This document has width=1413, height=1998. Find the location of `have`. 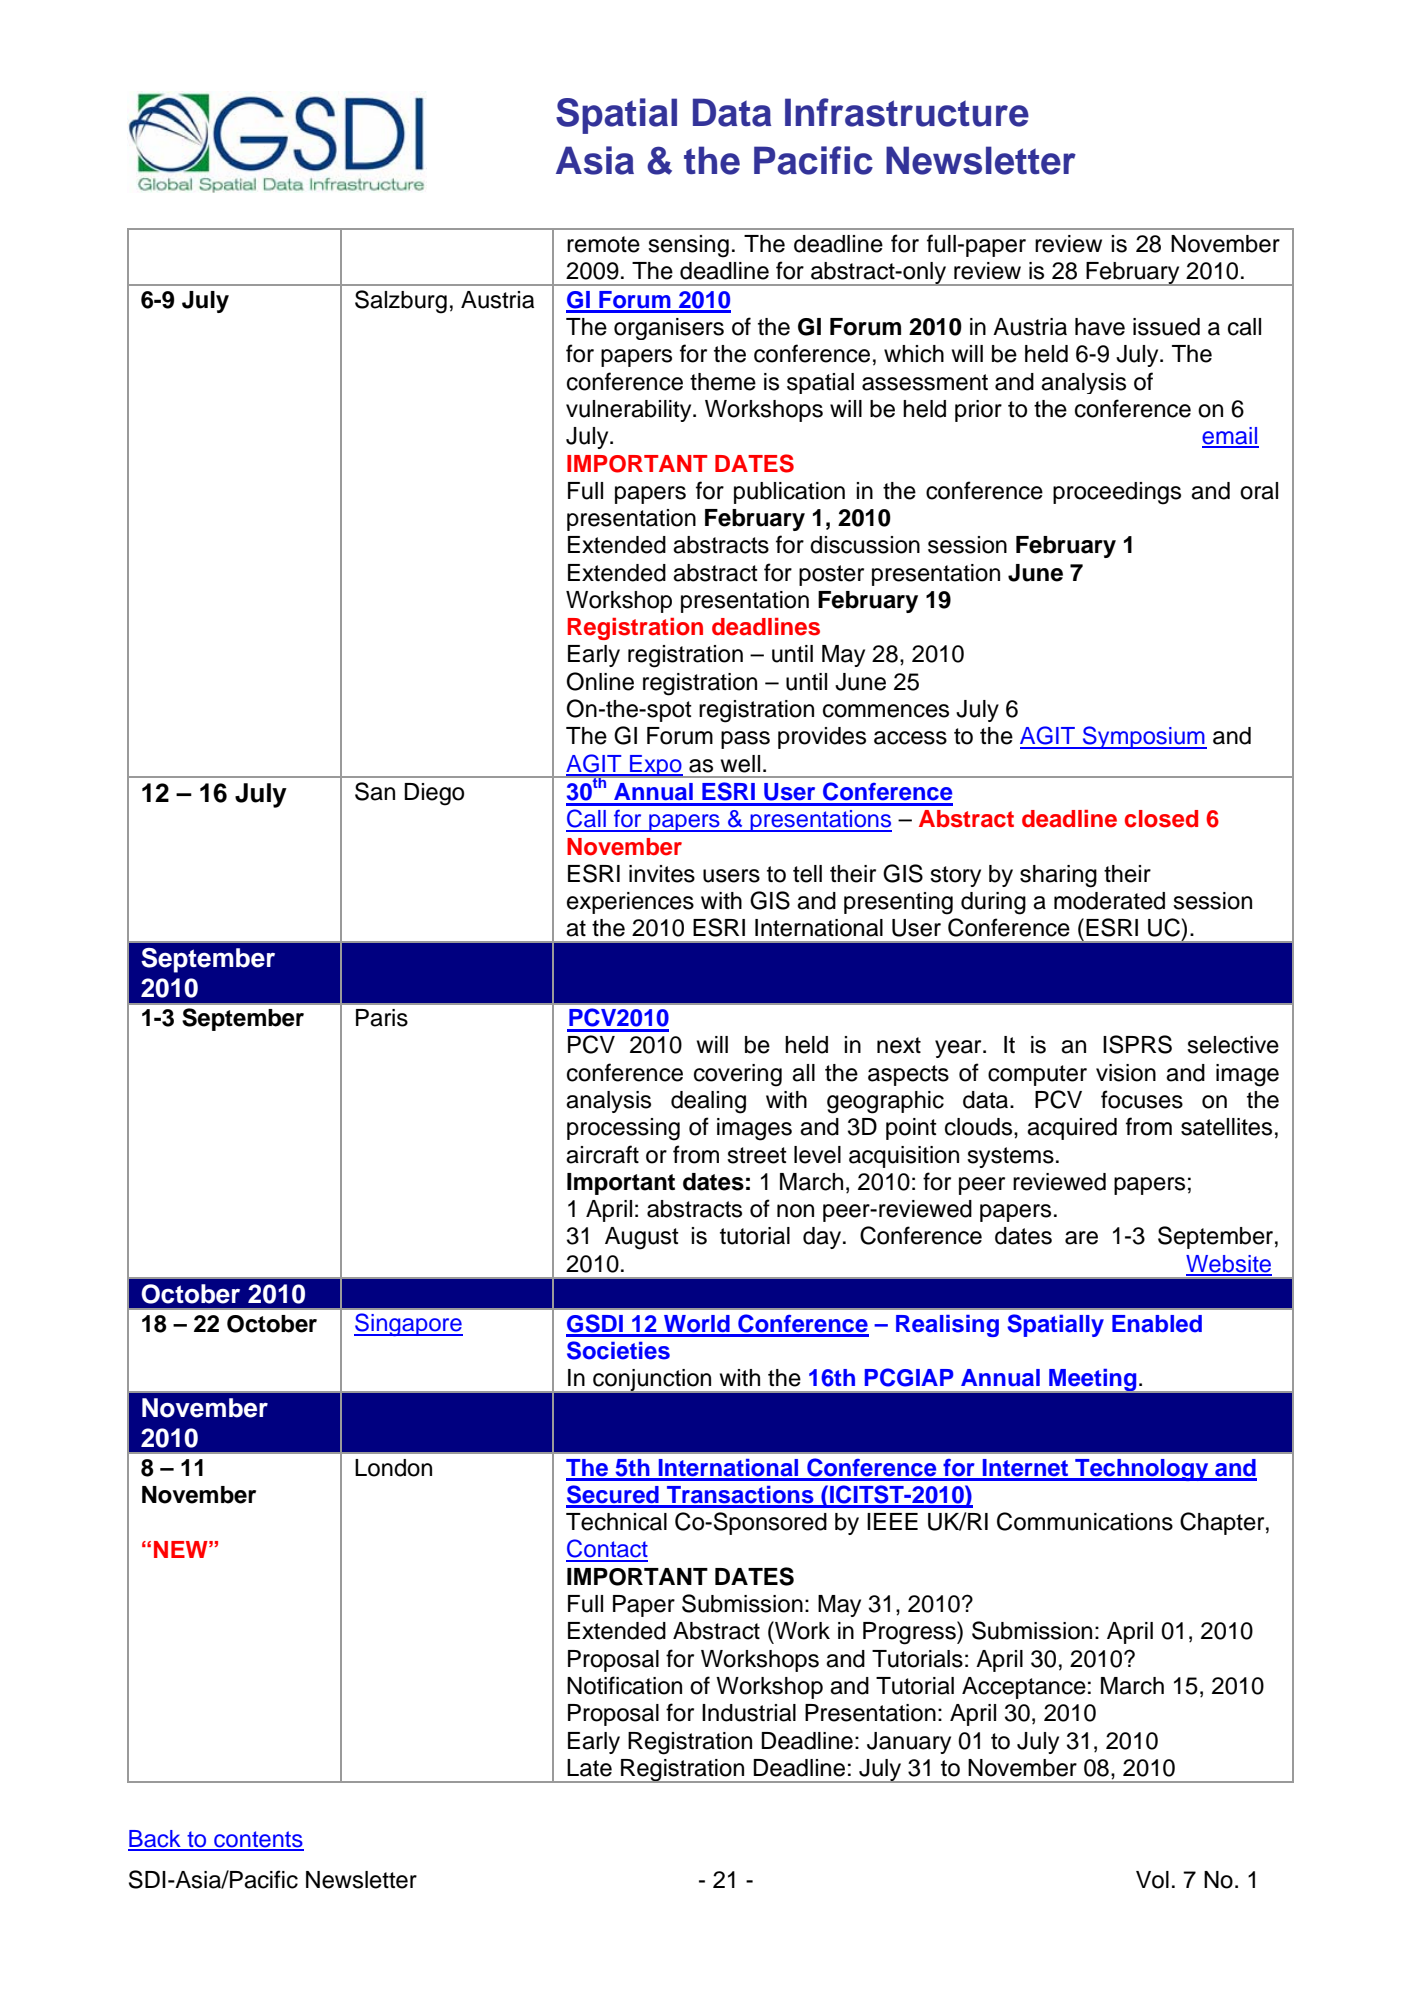

have is located at coordinates (1100, 327).
